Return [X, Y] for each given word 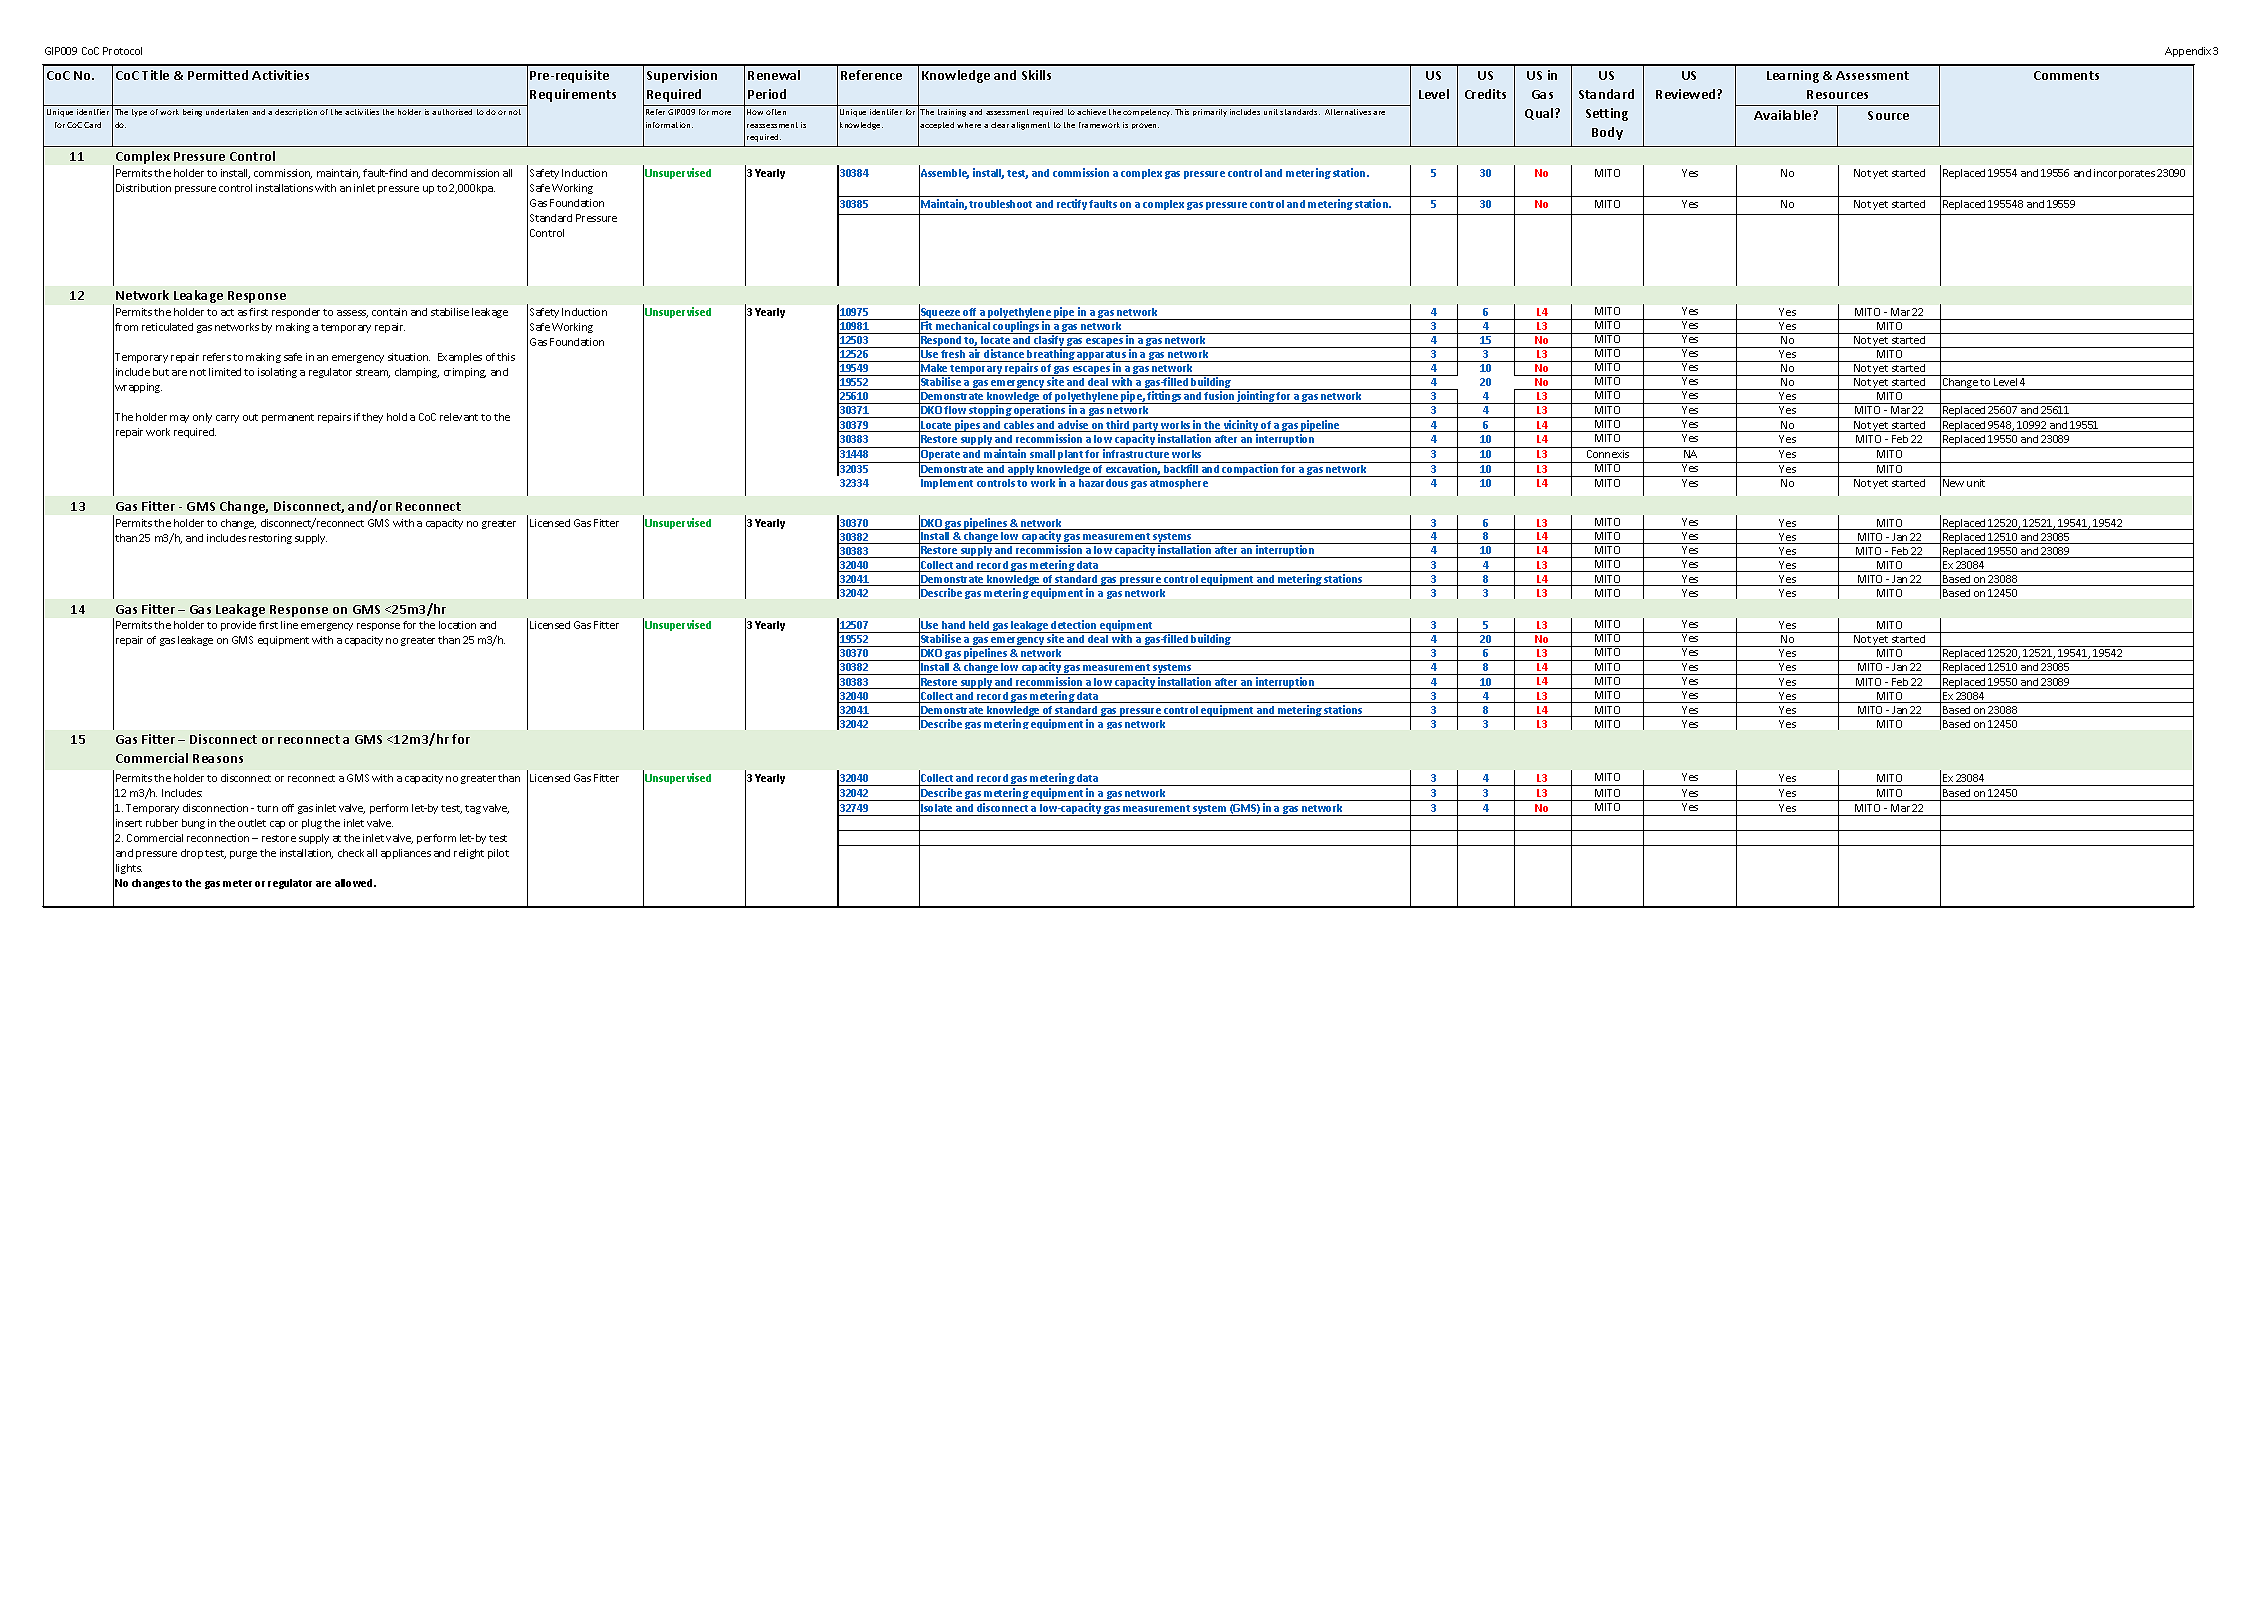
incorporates [2124, 174]
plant [1071, 456]
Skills [1036, 75]
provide [238, 626]
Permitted [218, 75]
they [372, 418]
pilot [498, 854]
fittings [1165, 397]
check [351, 853]
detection [1073, 624]
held [979, 625]
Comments [2066, 75]
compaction [1251, 470]
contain [389, 312]
